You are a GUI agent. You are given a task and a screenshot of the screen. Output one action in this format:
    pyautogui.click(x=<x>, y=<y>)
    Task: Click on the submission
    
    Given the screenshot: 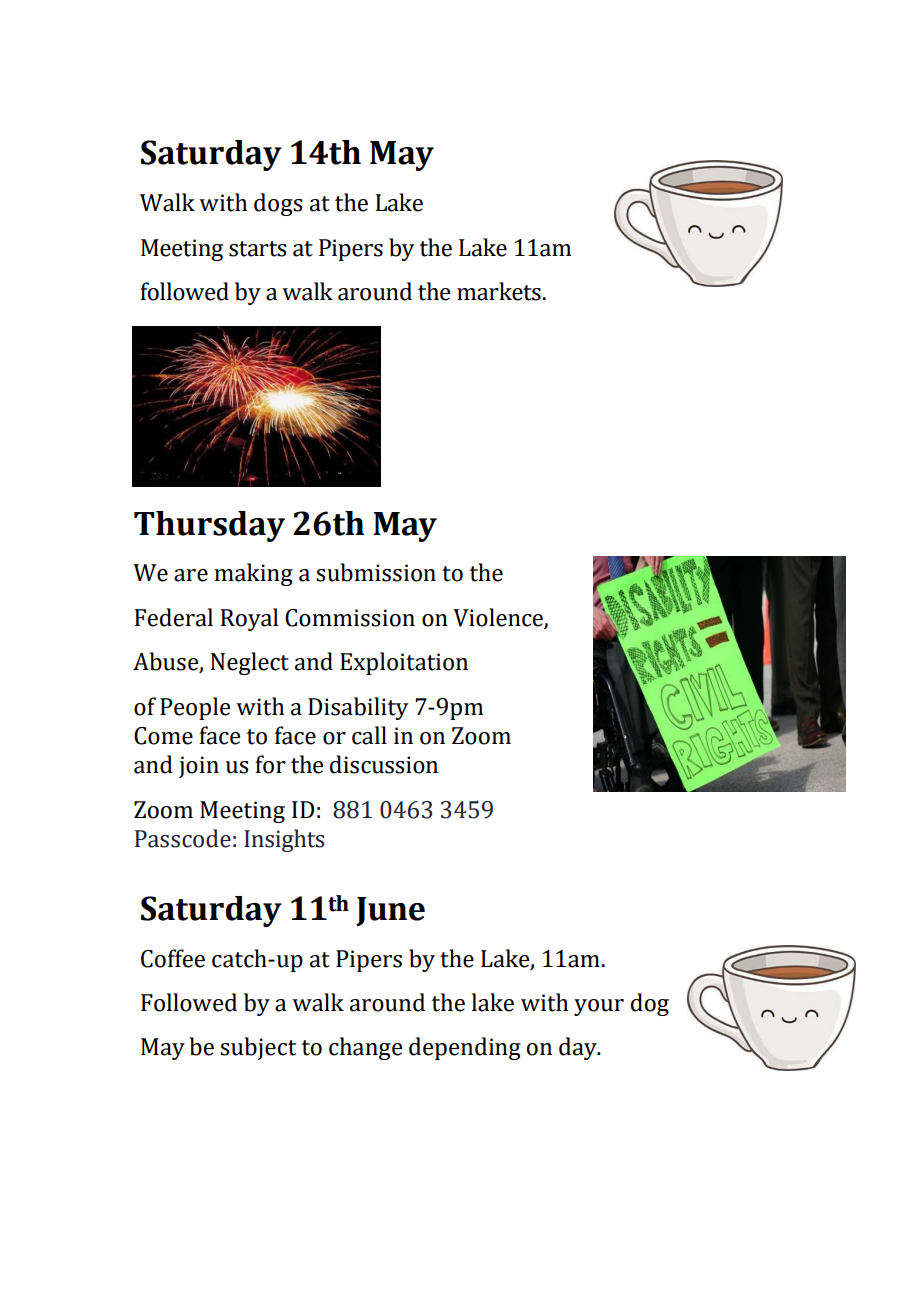 What is the action you would take?
    pyautogui.click(x=376, y=572)
